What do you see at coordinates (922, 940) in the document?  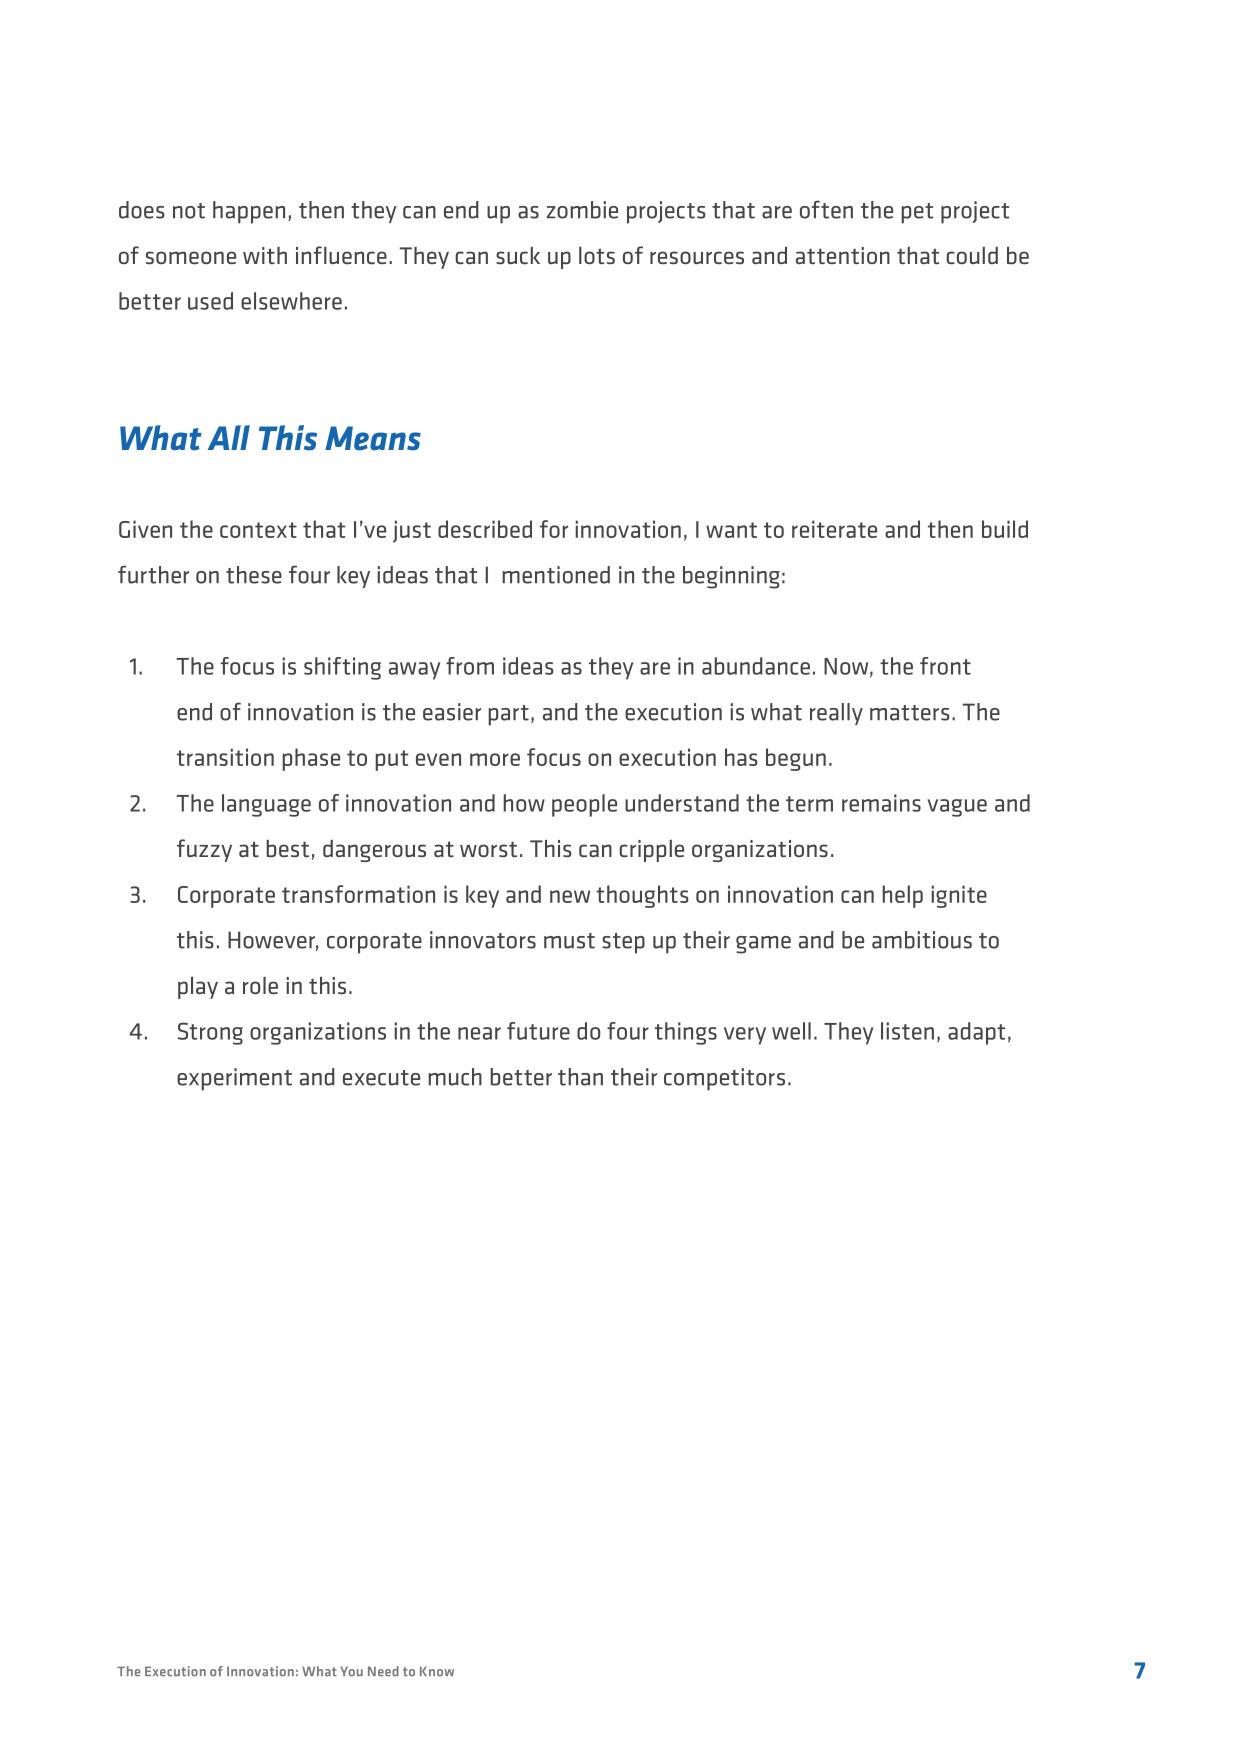 I see `ambitious` at bounding box center [922, 940].
